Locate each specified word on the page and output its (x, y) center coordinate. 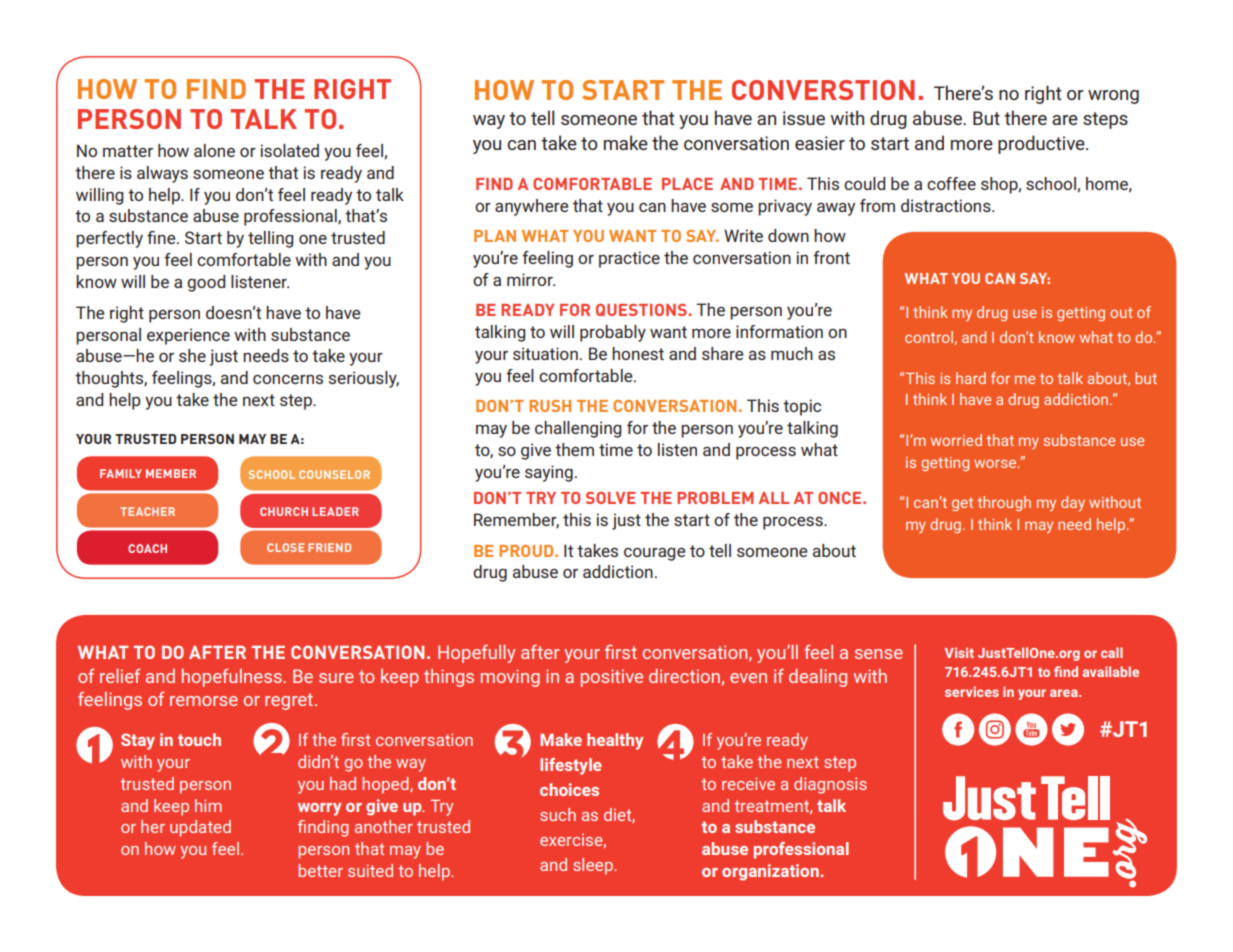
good (206, 283)
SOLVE (610, 498)
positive (612, 678)
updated (200, 828)
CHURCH (284, 511)
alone (214, 150)
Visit (959, 652)
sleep (594, 866)
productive (1042, 144)
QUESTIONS (642, 310)
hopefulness (233, 678)
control (930, 338)
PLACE (687, 184)
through (1004, 503)
